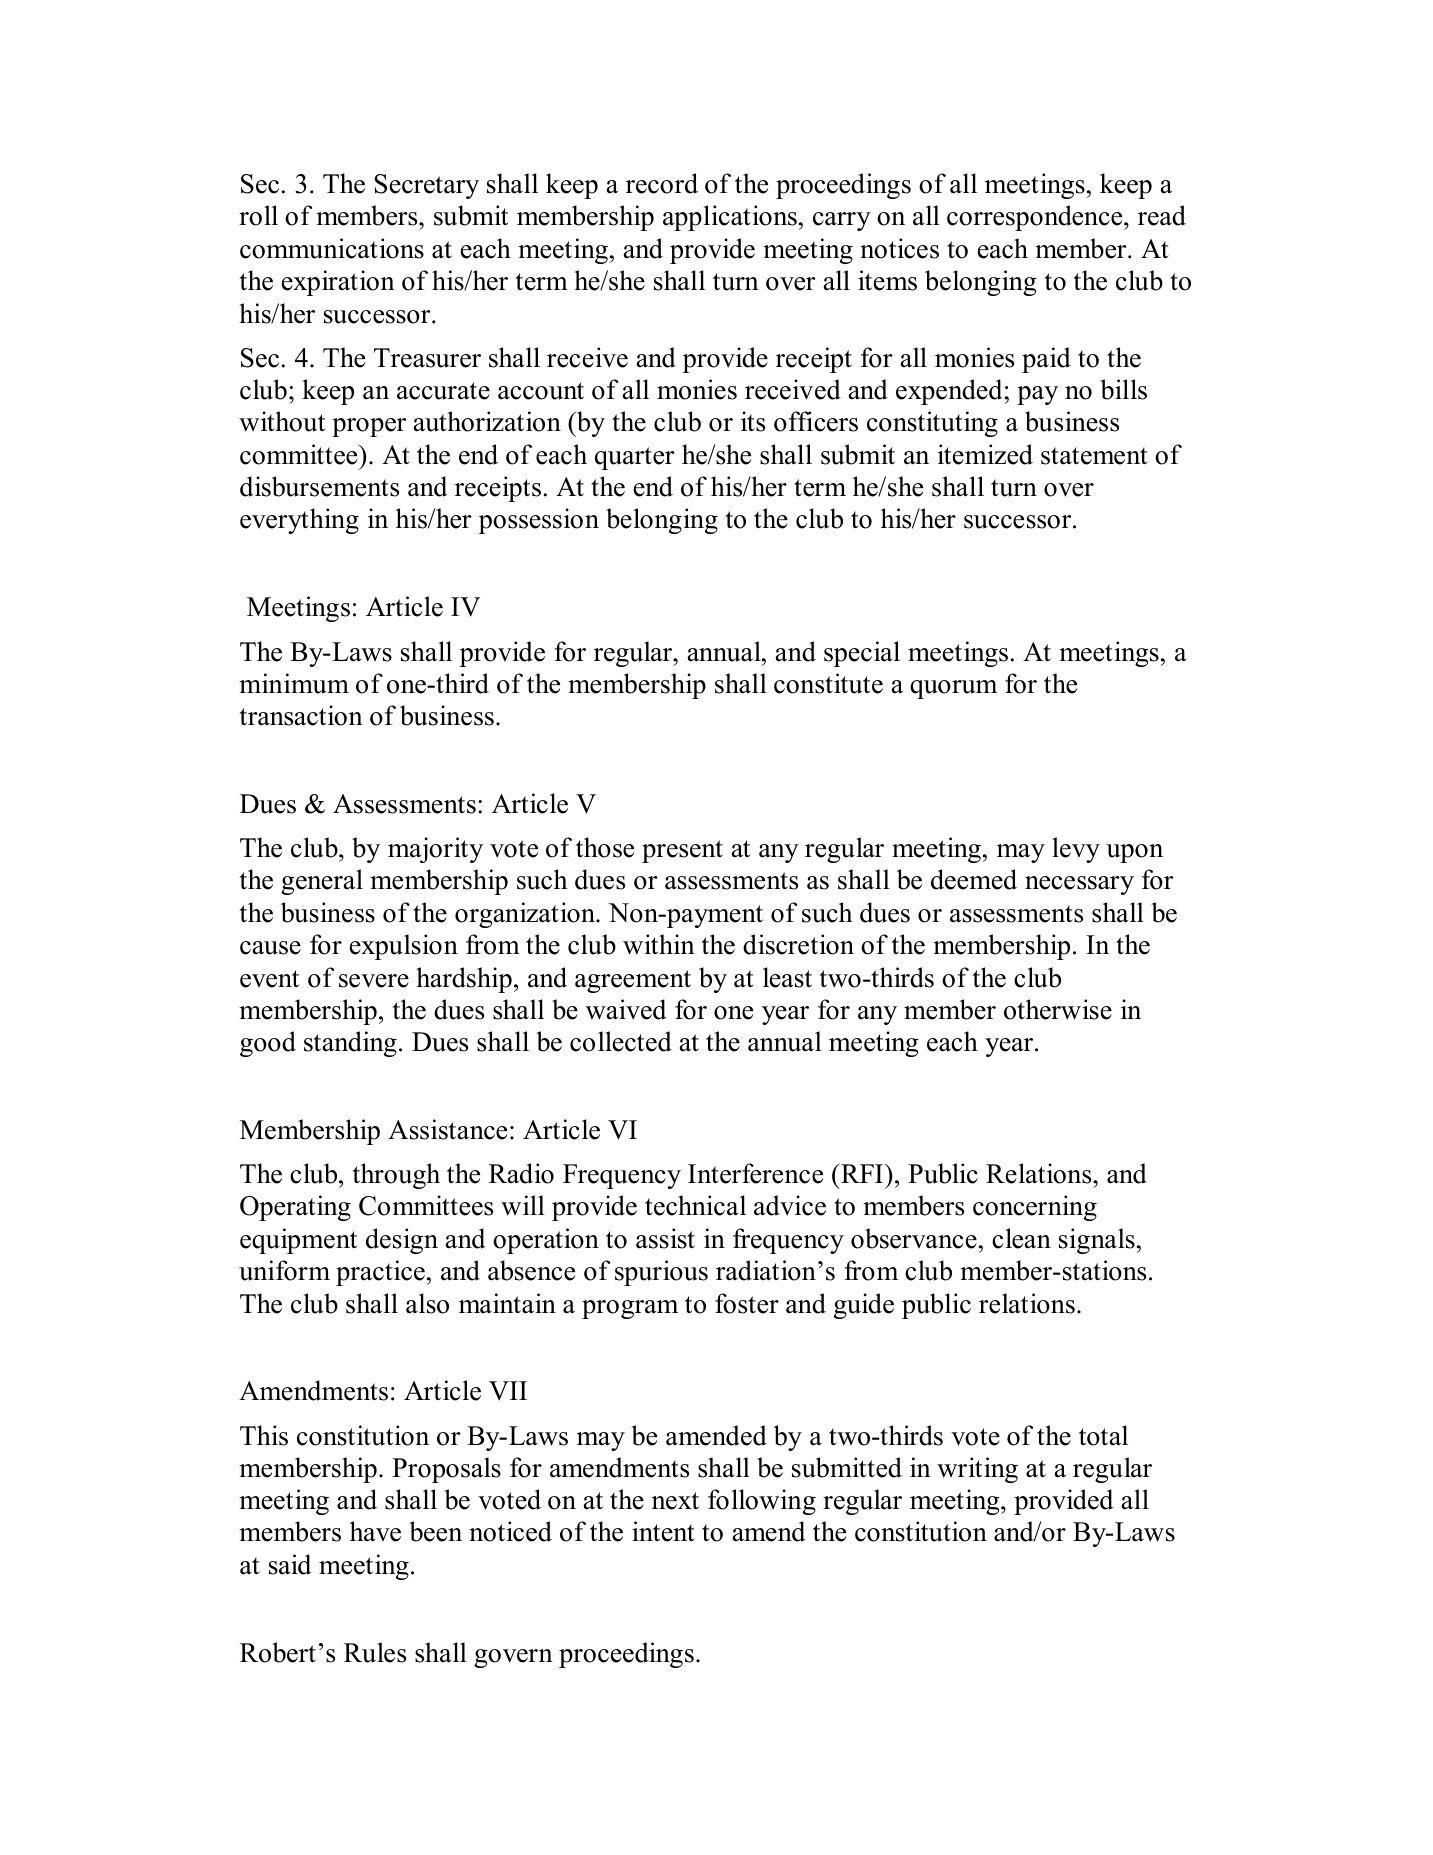 The width and height of the image is (1433, 1855). What do you see at coordinates (730, 218) in the image?
I see `applications` at bounding box center [730, 218].
